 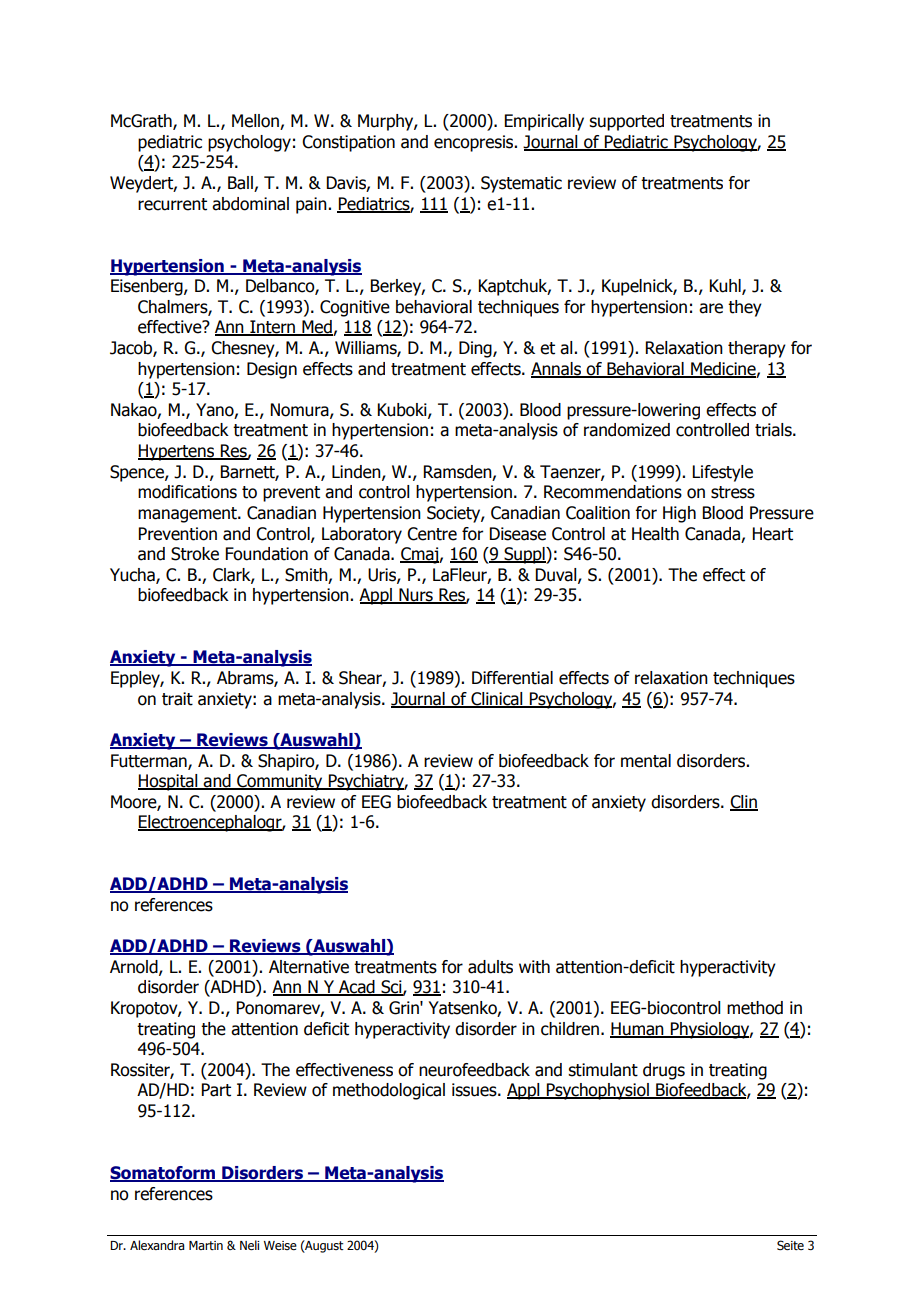 I want to click on Martin, so click(x=206, y=1245).
